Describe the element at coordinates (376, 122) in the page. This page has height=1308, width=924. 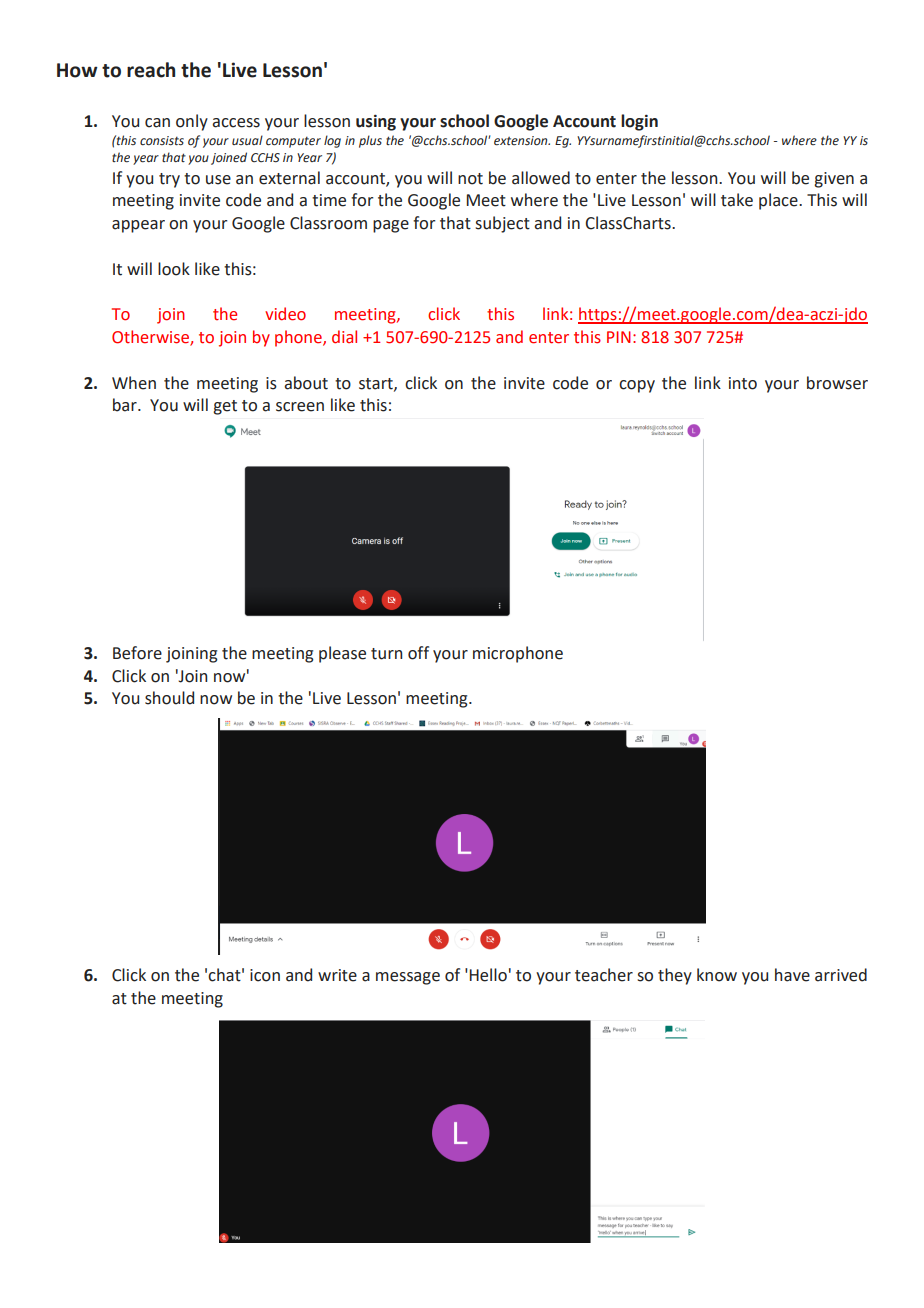
I see `using` at that location.
